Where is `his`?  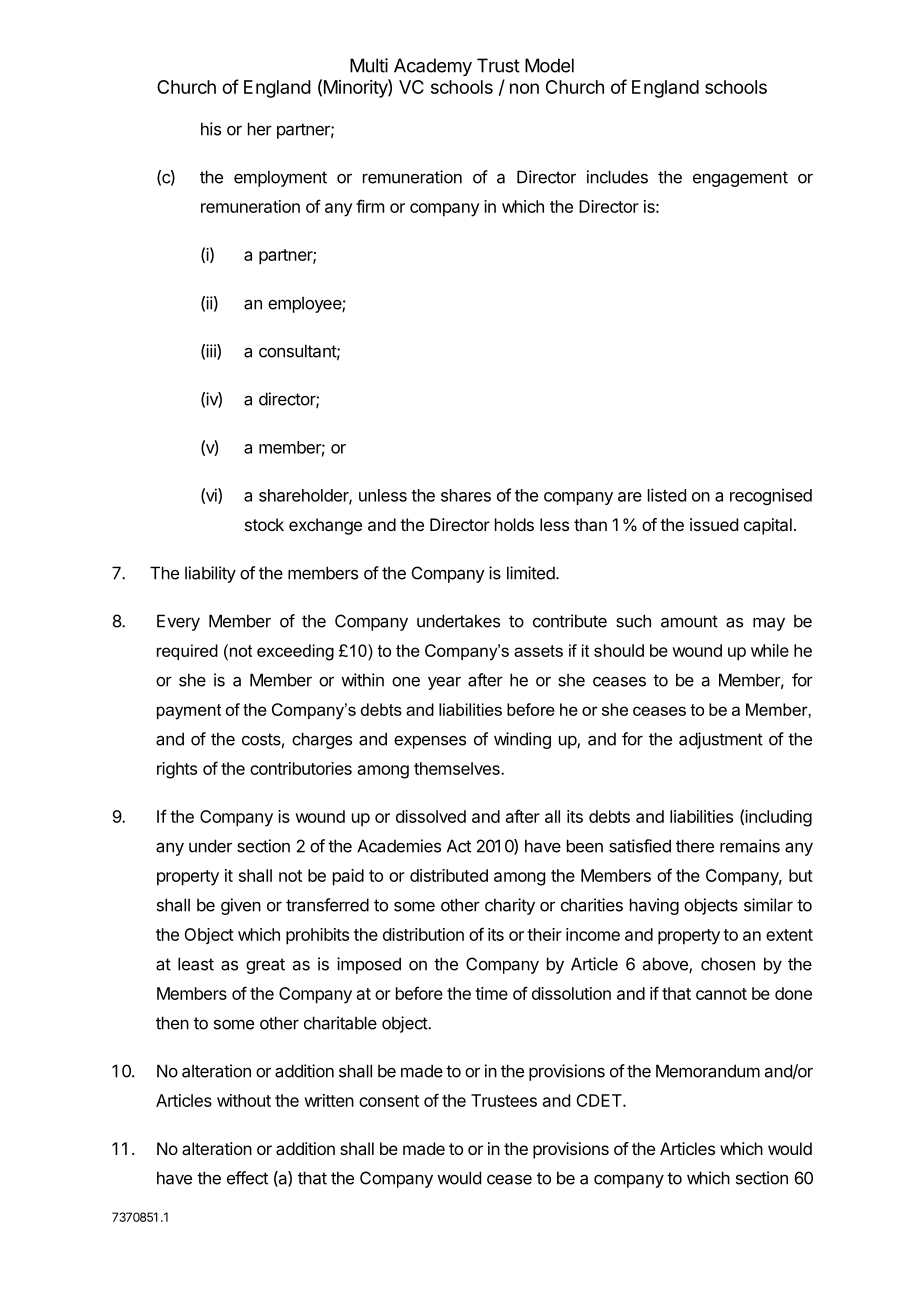 his is located at coordinates (211, 129).
